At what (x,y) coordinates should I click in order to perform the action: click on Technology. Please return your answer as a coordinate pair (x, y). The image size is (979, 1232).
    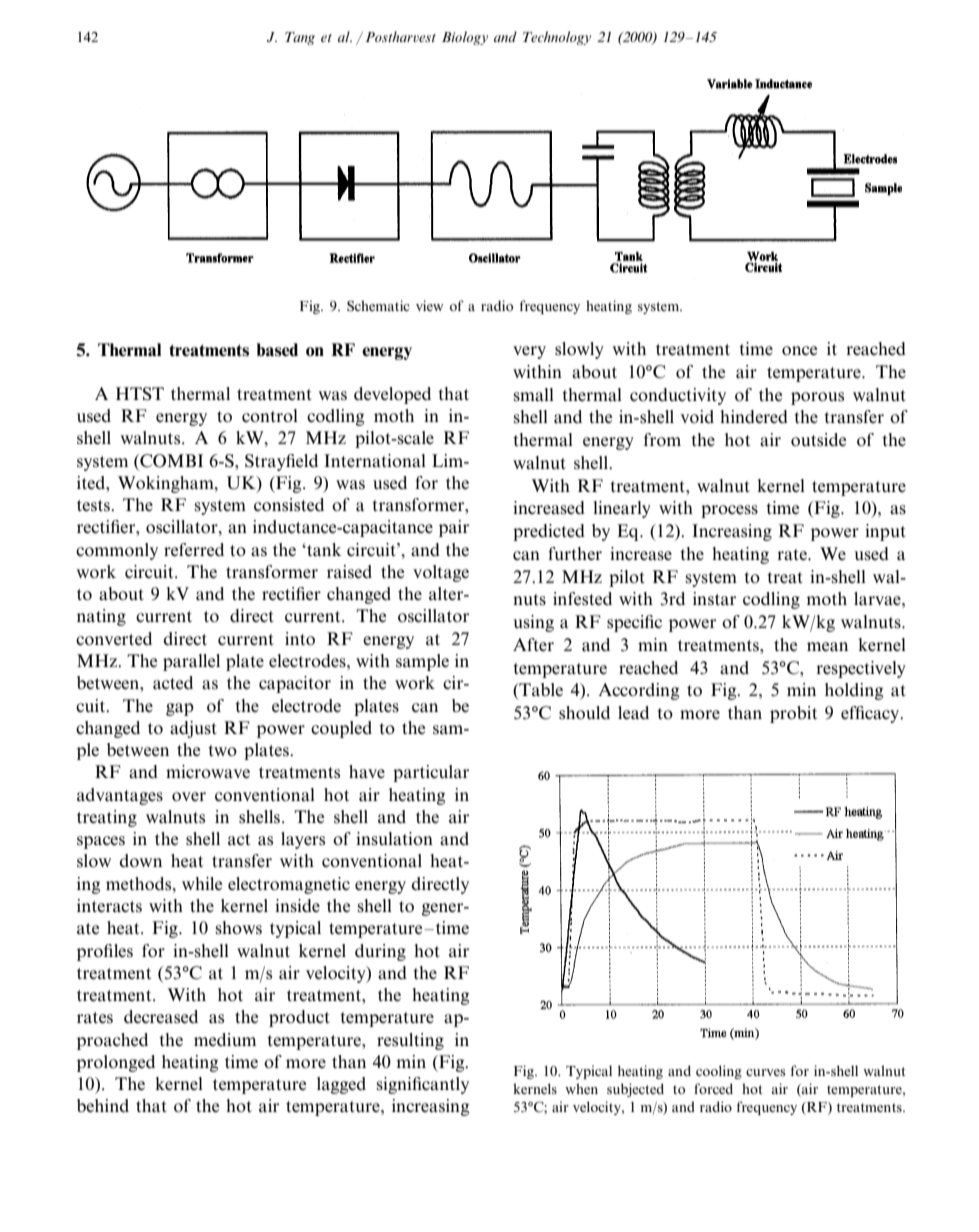
    Looking at the image, I should click on (557, 38).
